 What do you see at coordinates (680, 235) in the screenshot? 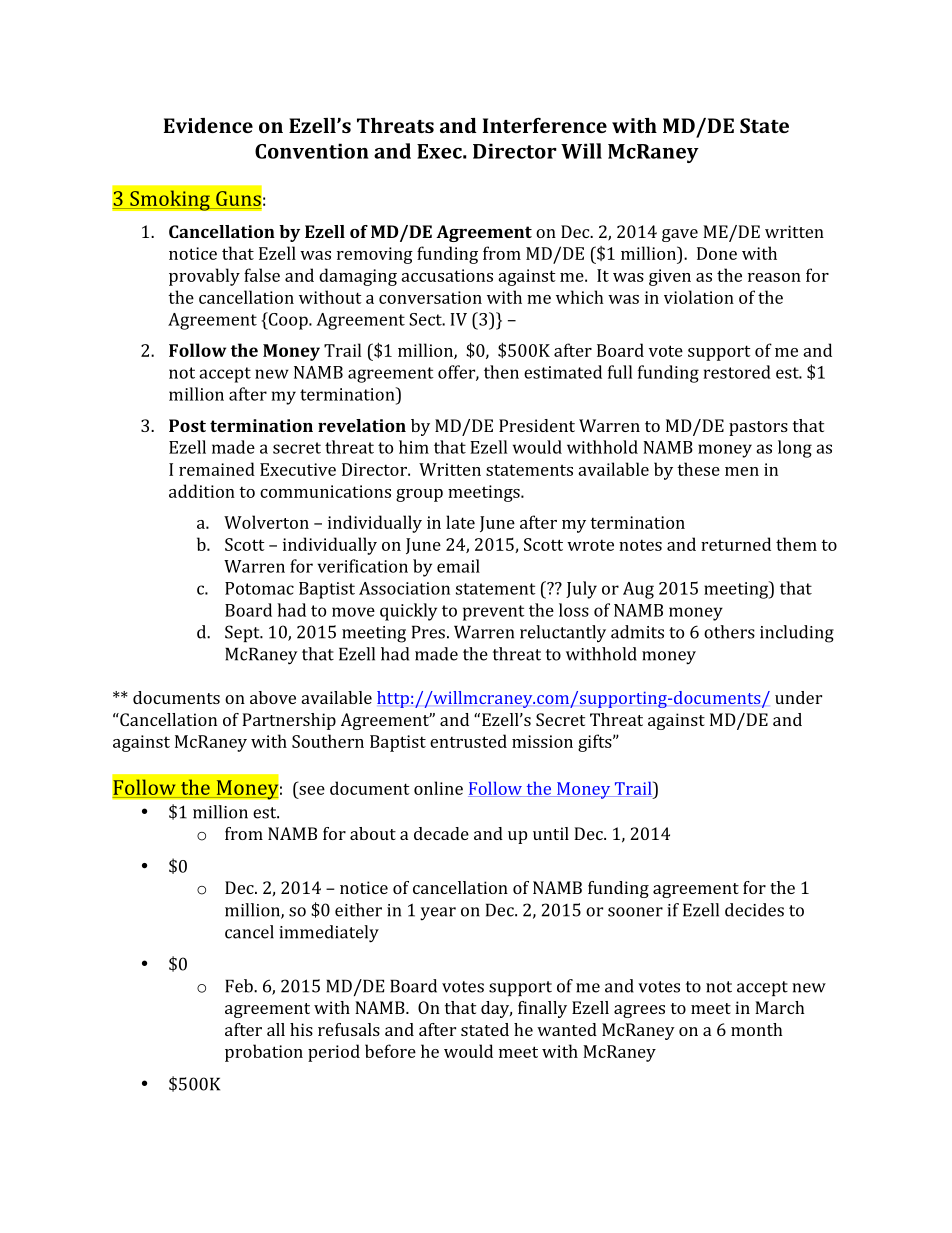
I see `gave` at bounding box center [680, 235].
